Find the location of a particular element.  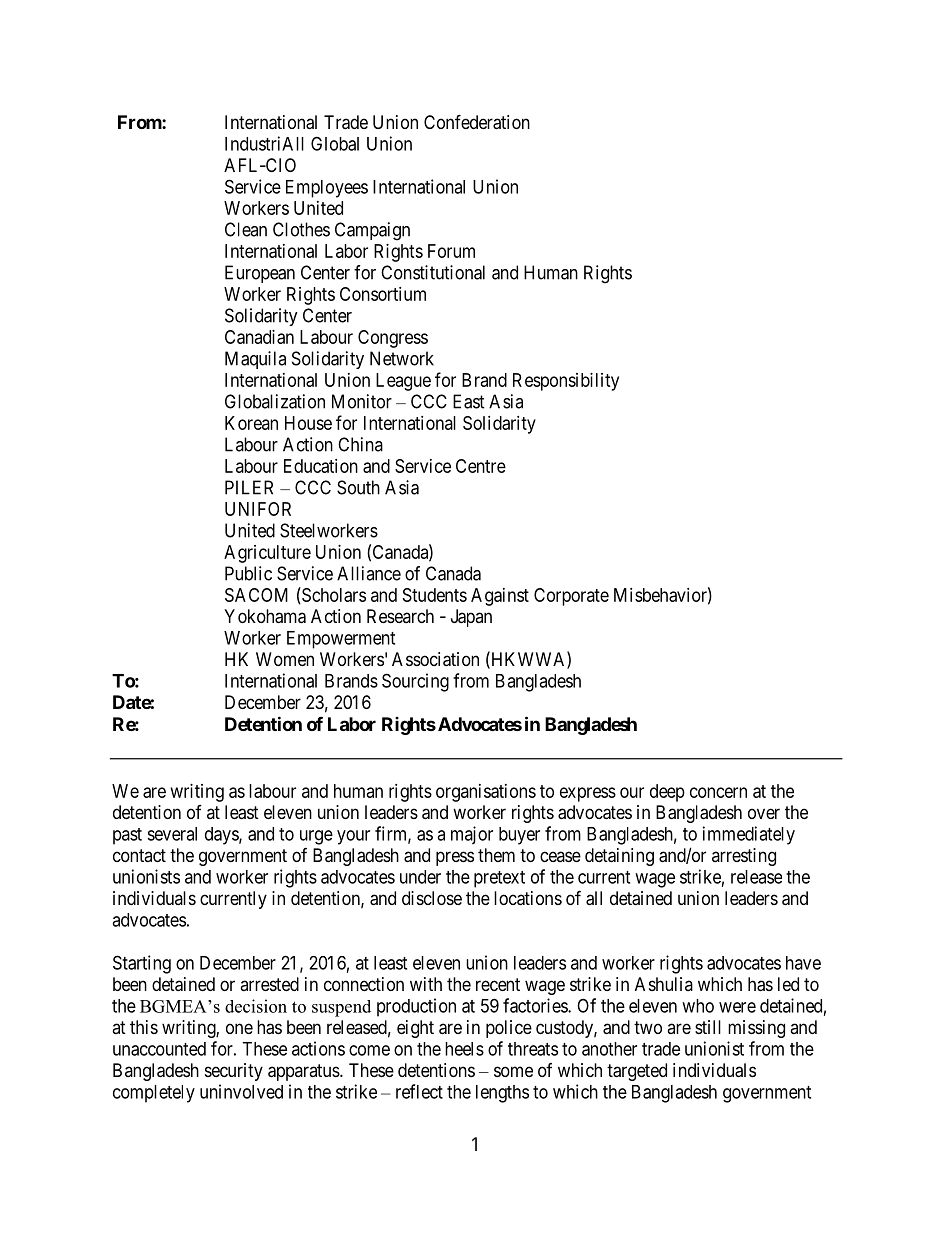

Centre is located at coordinates (481, 466).
